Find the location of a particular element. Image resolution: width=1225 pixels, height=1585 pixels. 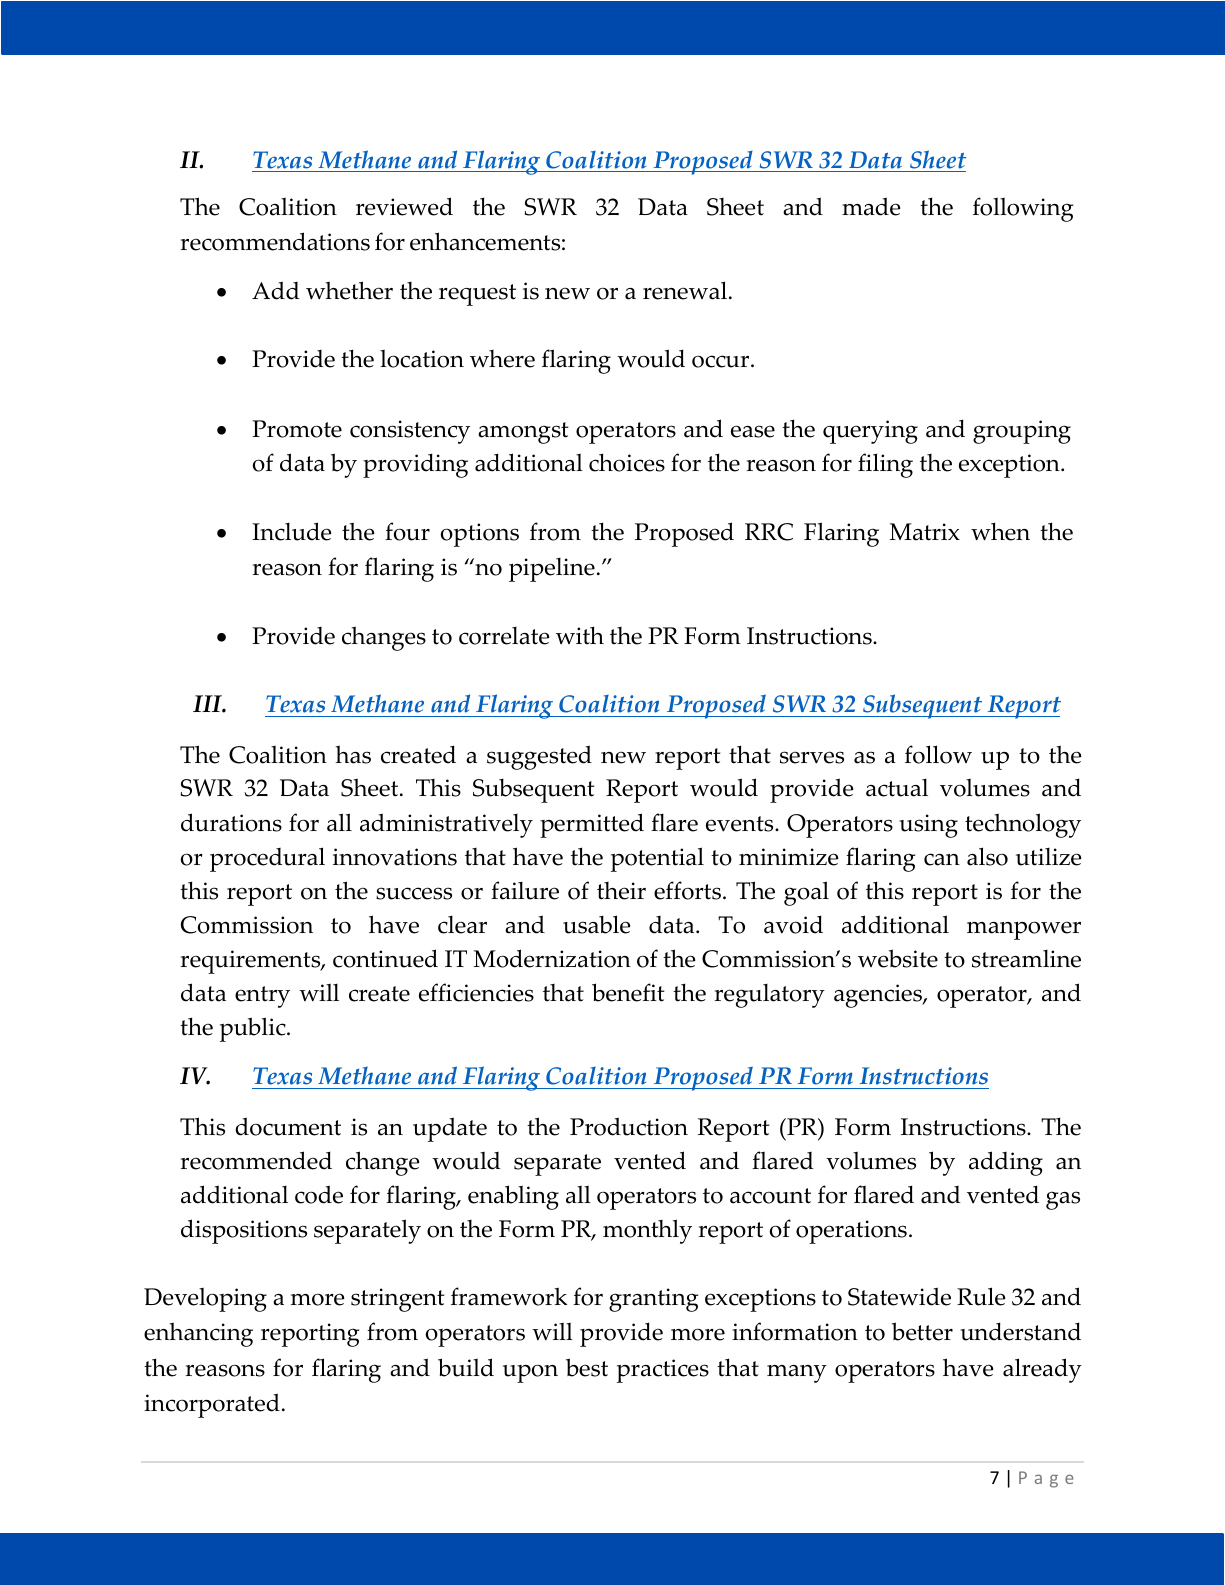

durations is located at coordinates (231, 822).
